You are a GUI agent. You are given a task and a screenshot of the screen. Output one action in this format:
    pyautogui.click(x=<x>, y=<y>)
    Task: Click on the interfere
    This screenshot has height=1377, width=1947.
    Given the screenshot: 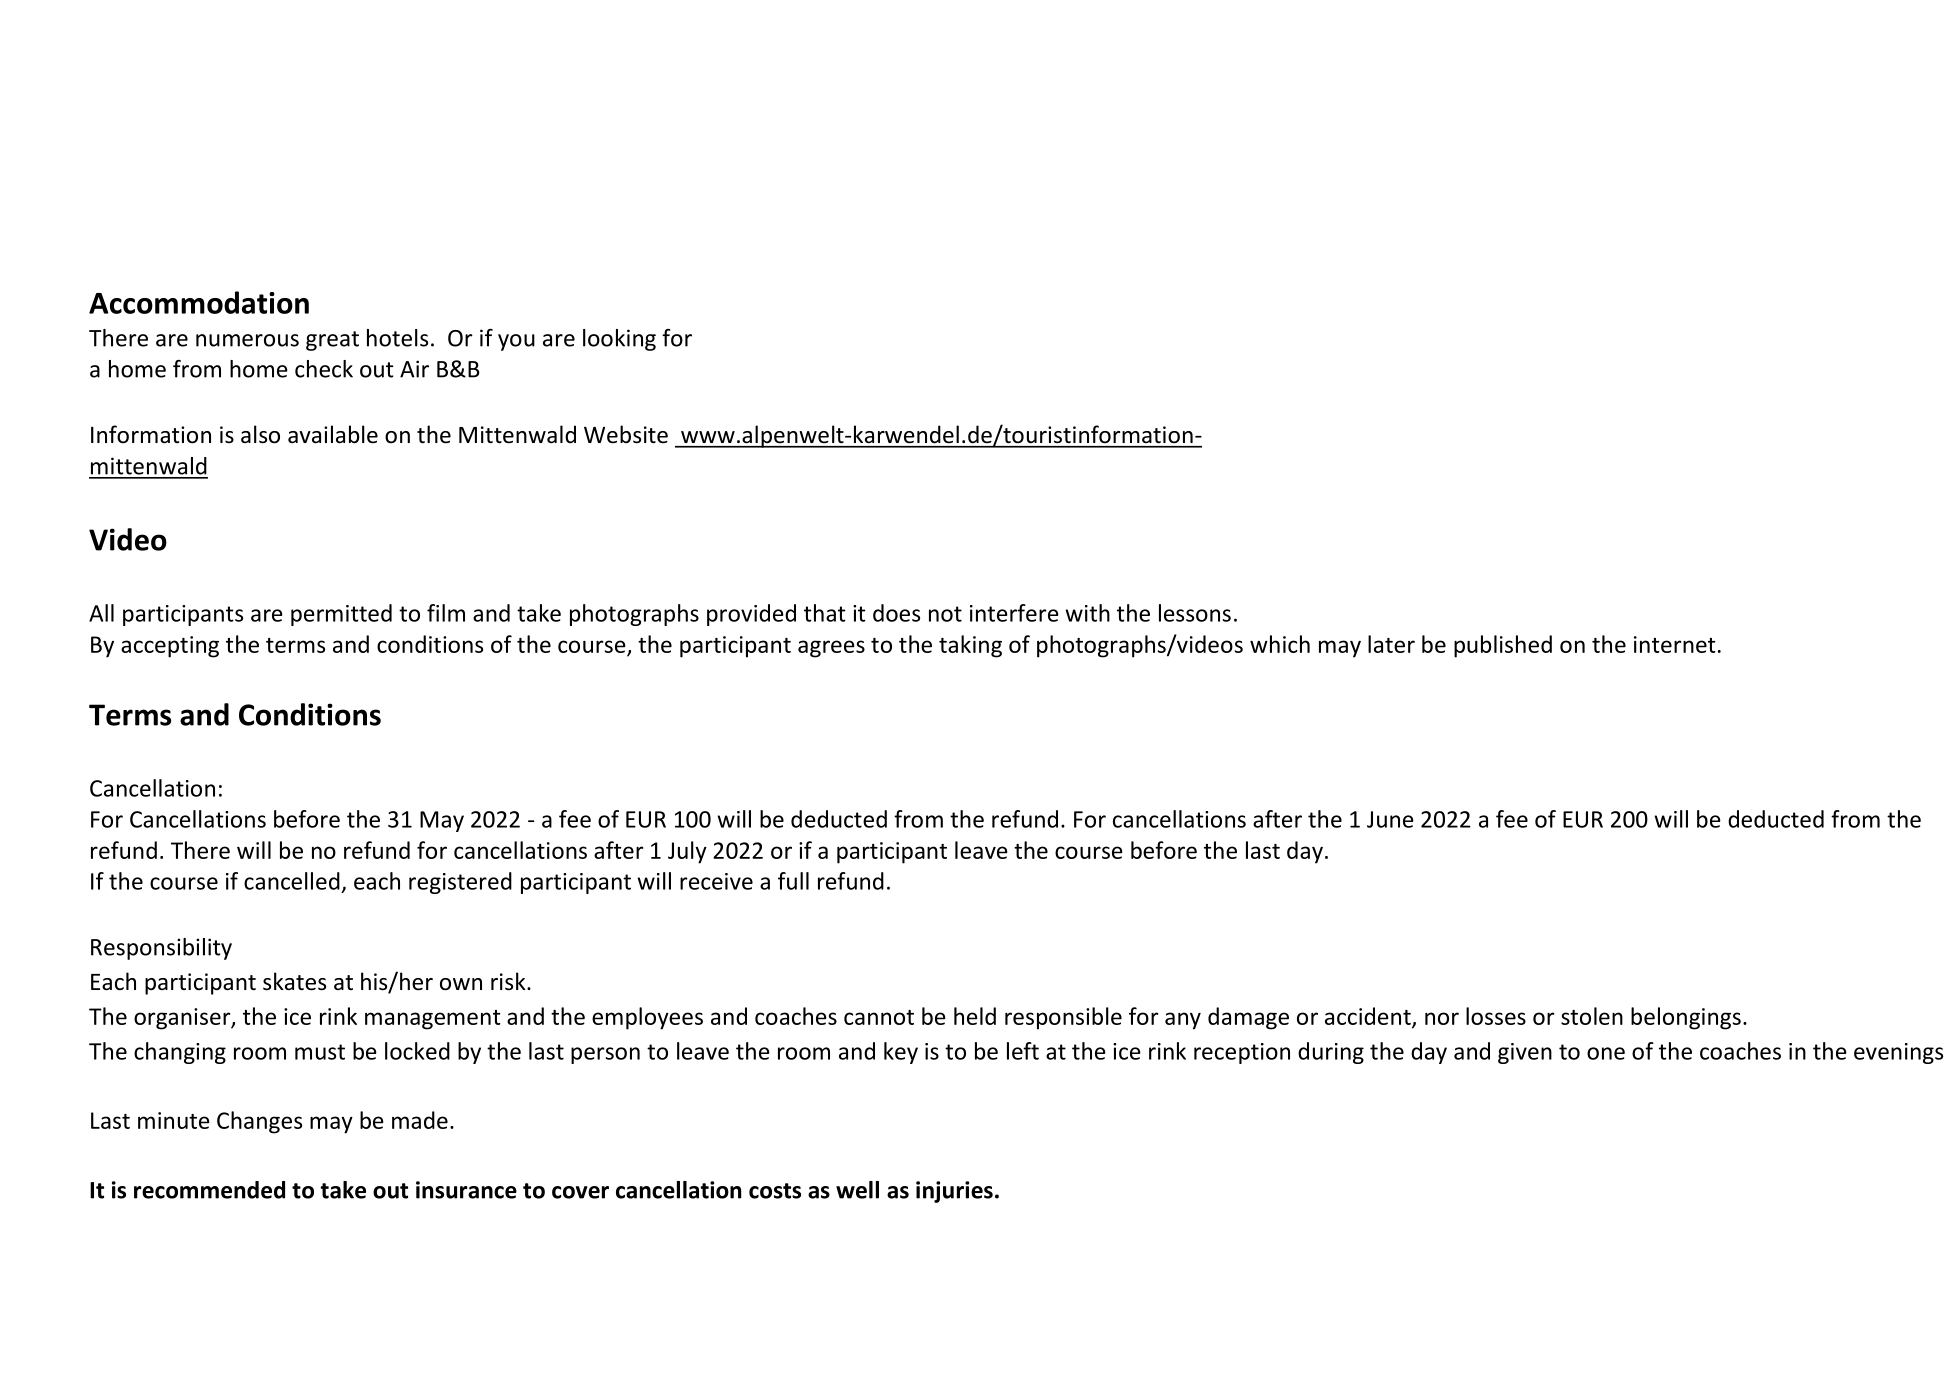 What is the action you would take?
    pyautogui.click(x=1014, y=613)
